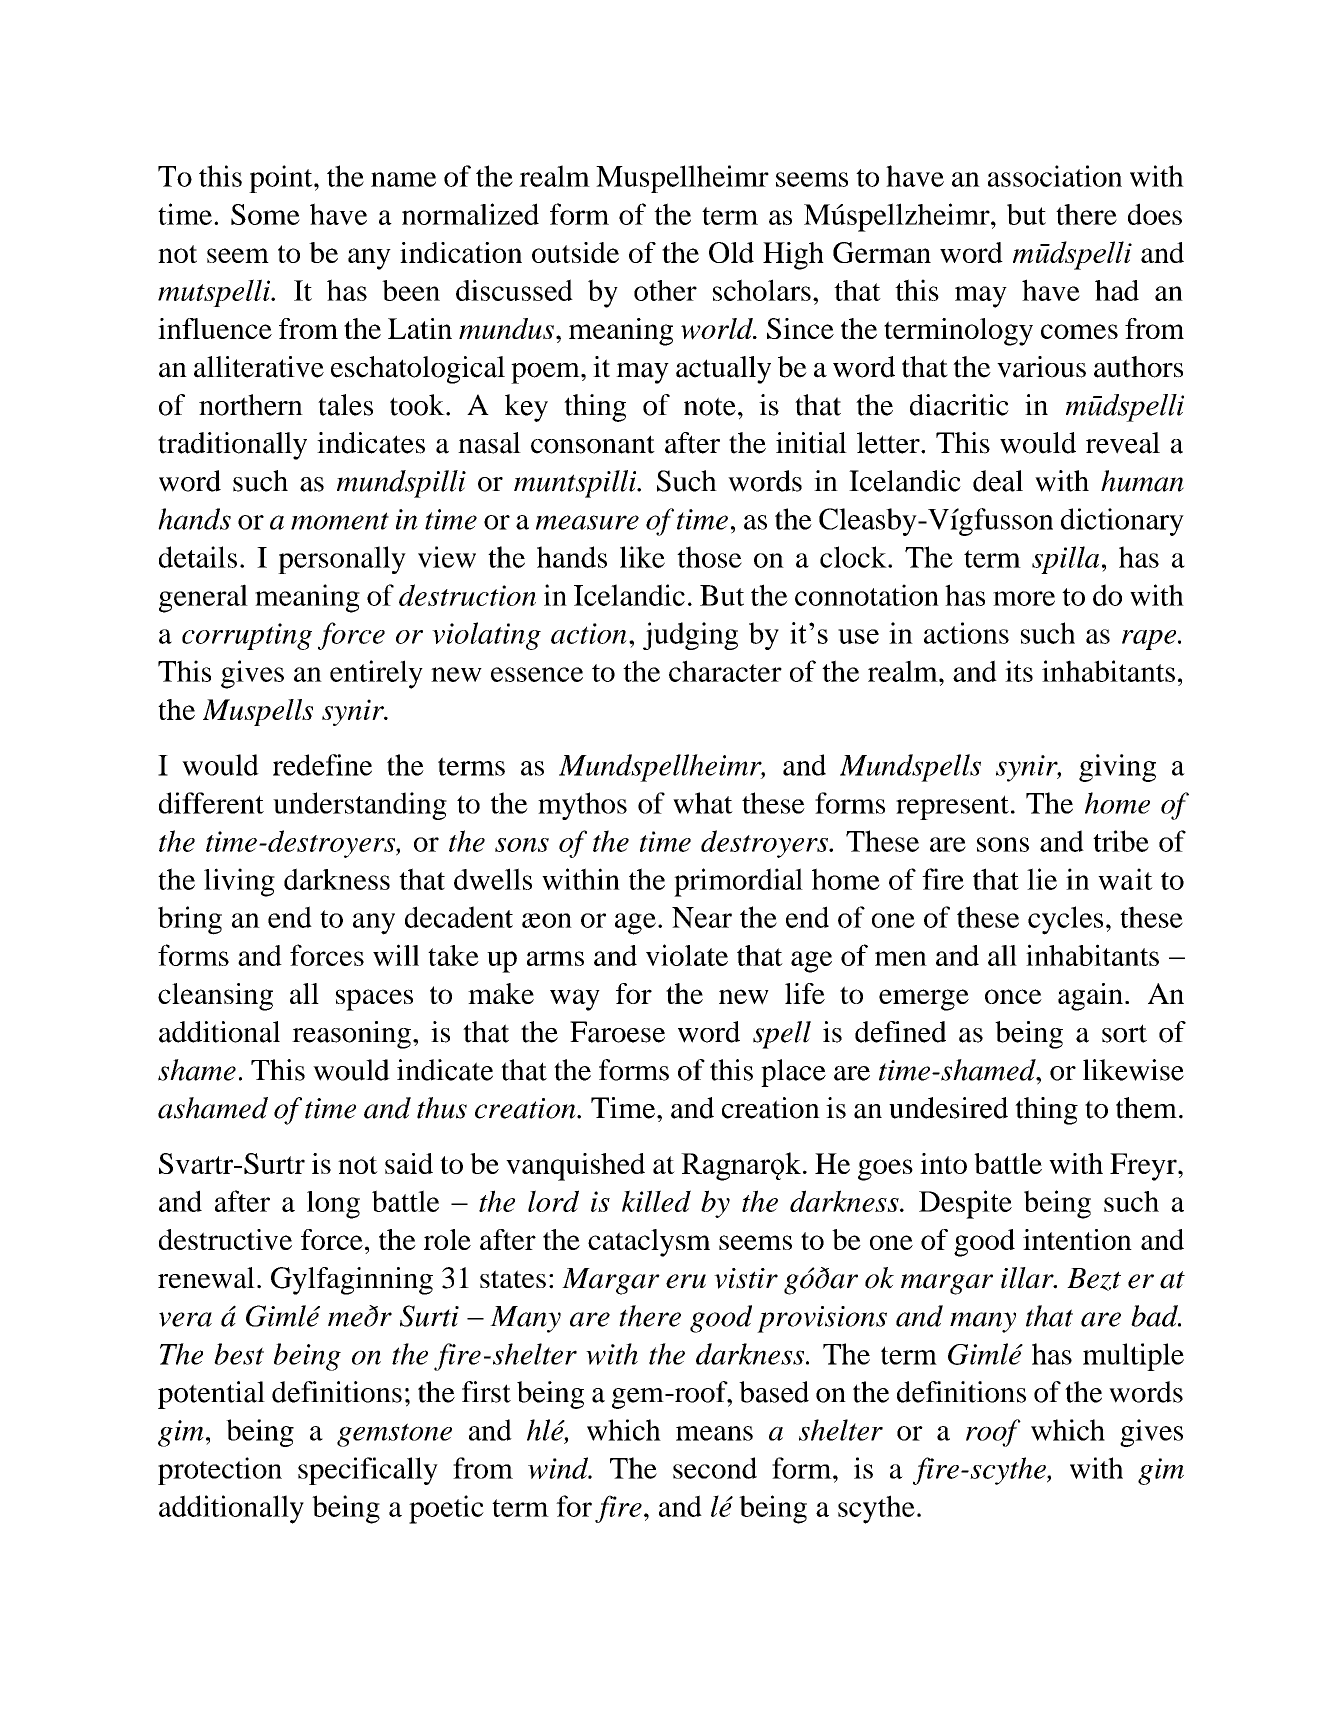  I want to click on redefine, so click(322, 765).
